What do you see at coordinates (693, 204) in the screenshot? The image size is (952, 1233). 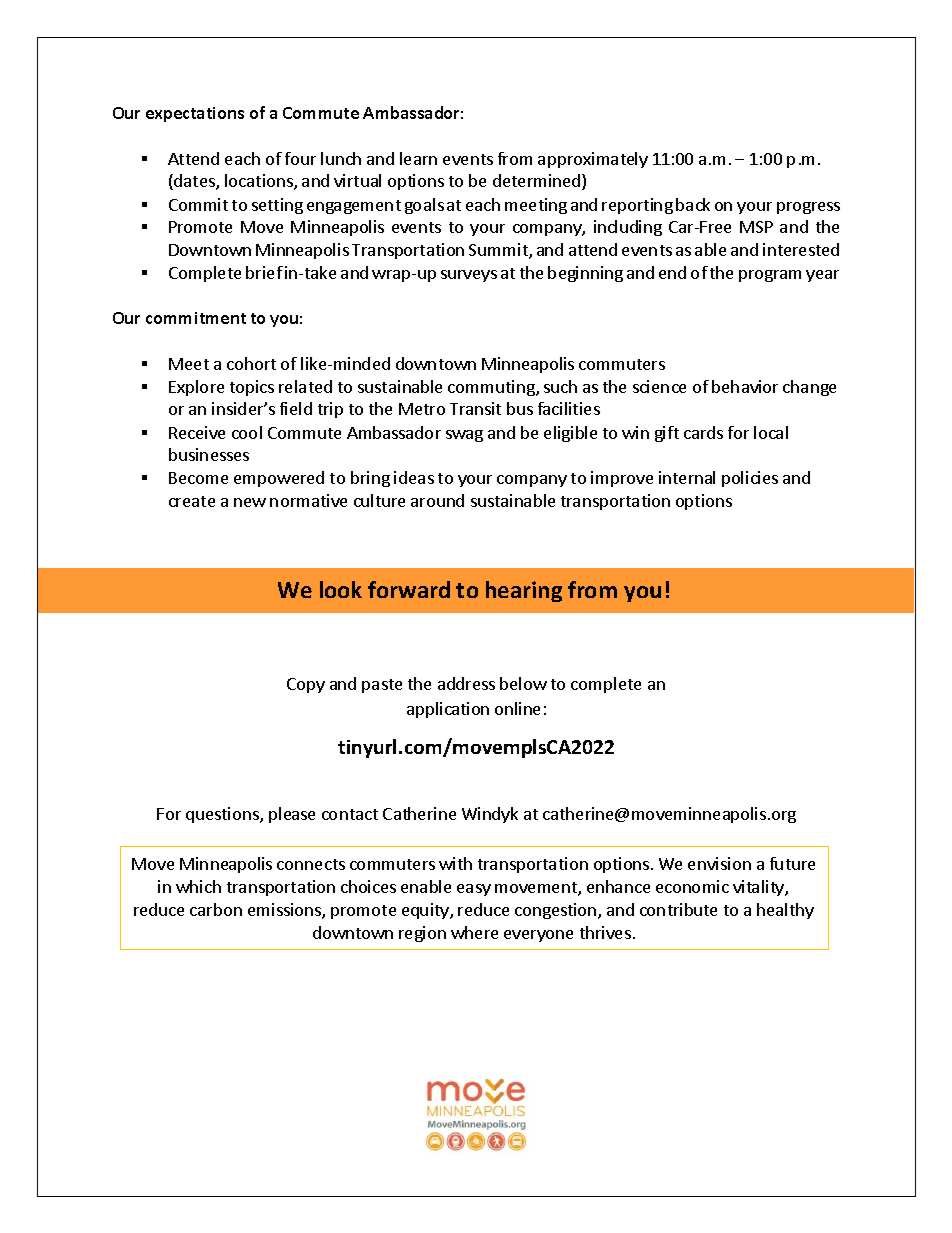 I see `back` at bounding box center [693, 204].
